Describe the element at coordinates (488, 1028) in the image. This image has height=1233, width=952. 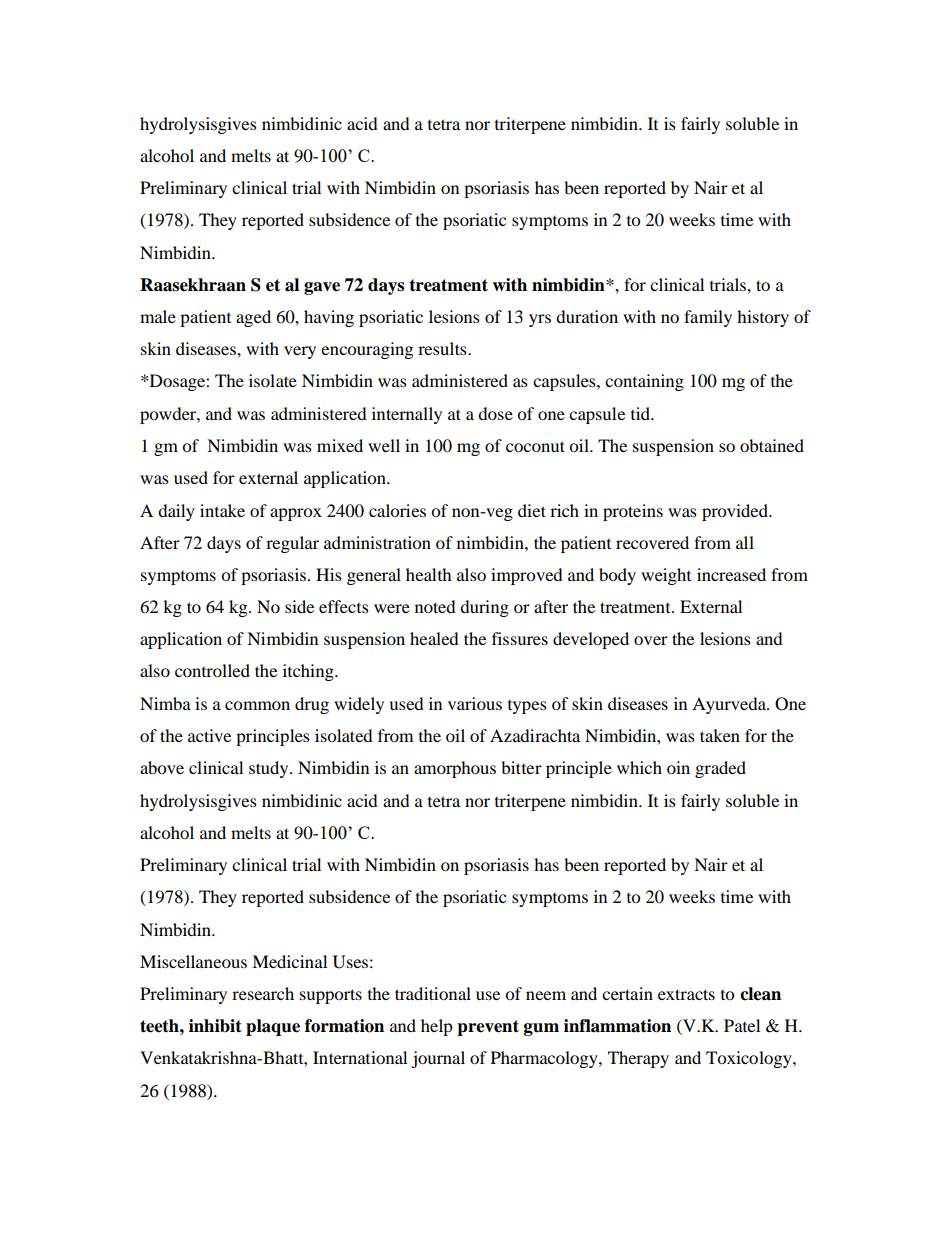
I see `prevent` at that location.
